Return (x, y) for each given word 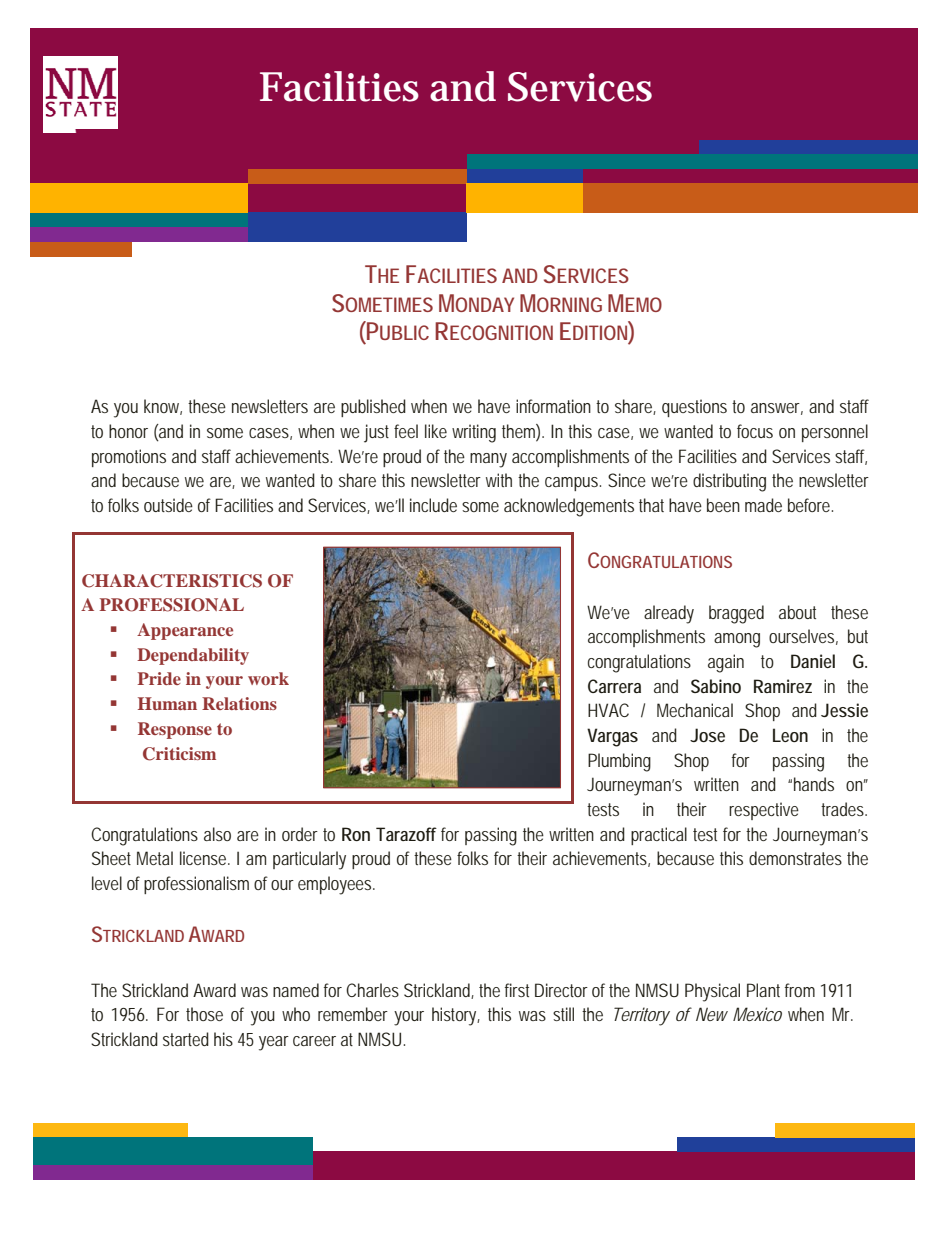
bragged (736, 614)
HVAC (608, 710)
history (456, 1016)
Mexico (757, 1014)
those (204, 1014)
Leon (790, 735)
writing (474, 433)
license (205, 858)
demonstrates (795, 858)
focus (755, 431)
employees (336, 885)
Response (175, 730)
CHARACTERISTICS (172, 581)
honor (128, 431)
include (433, 505)
